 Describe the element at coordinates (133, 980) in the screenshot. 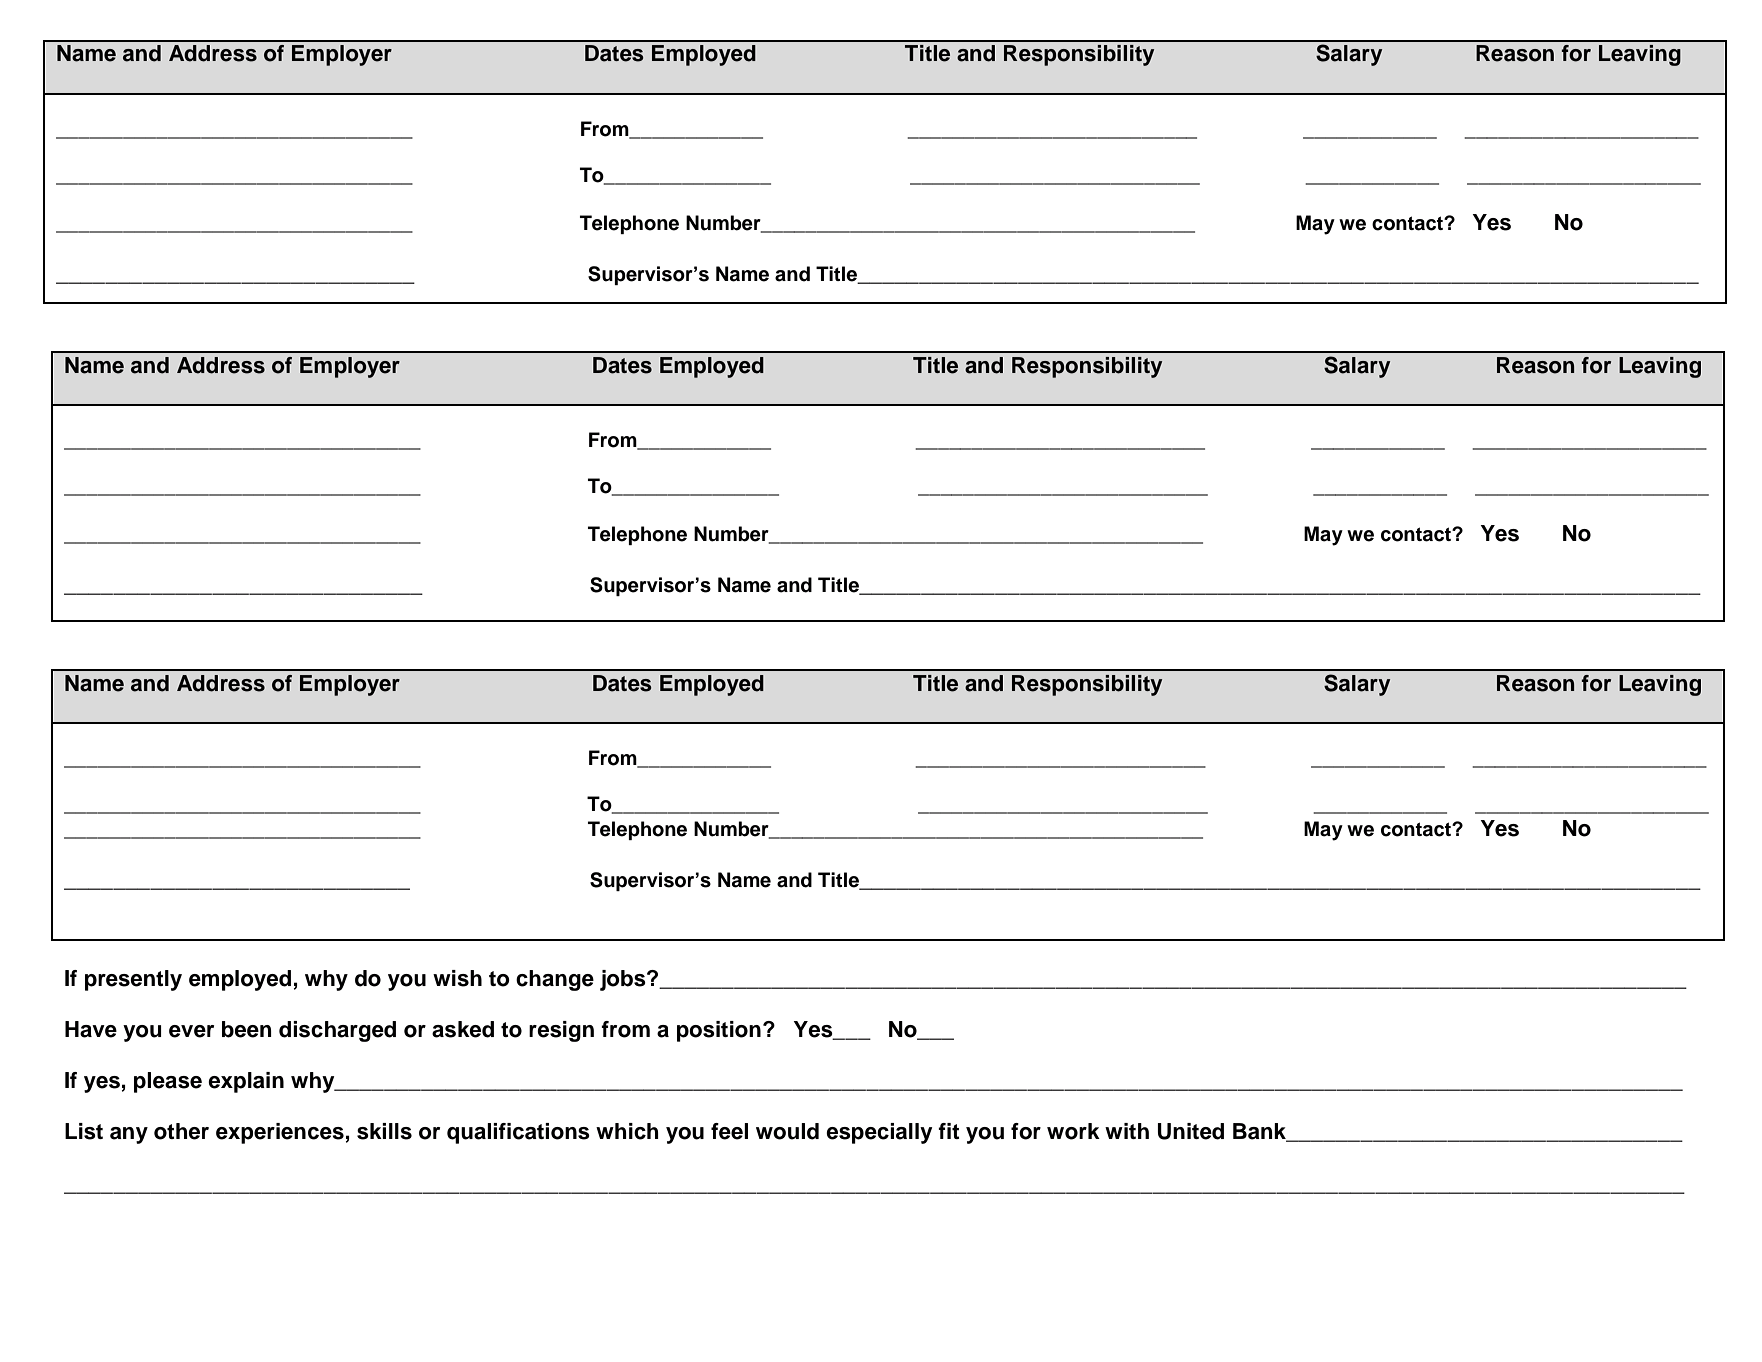

I see `presently` at that location.
